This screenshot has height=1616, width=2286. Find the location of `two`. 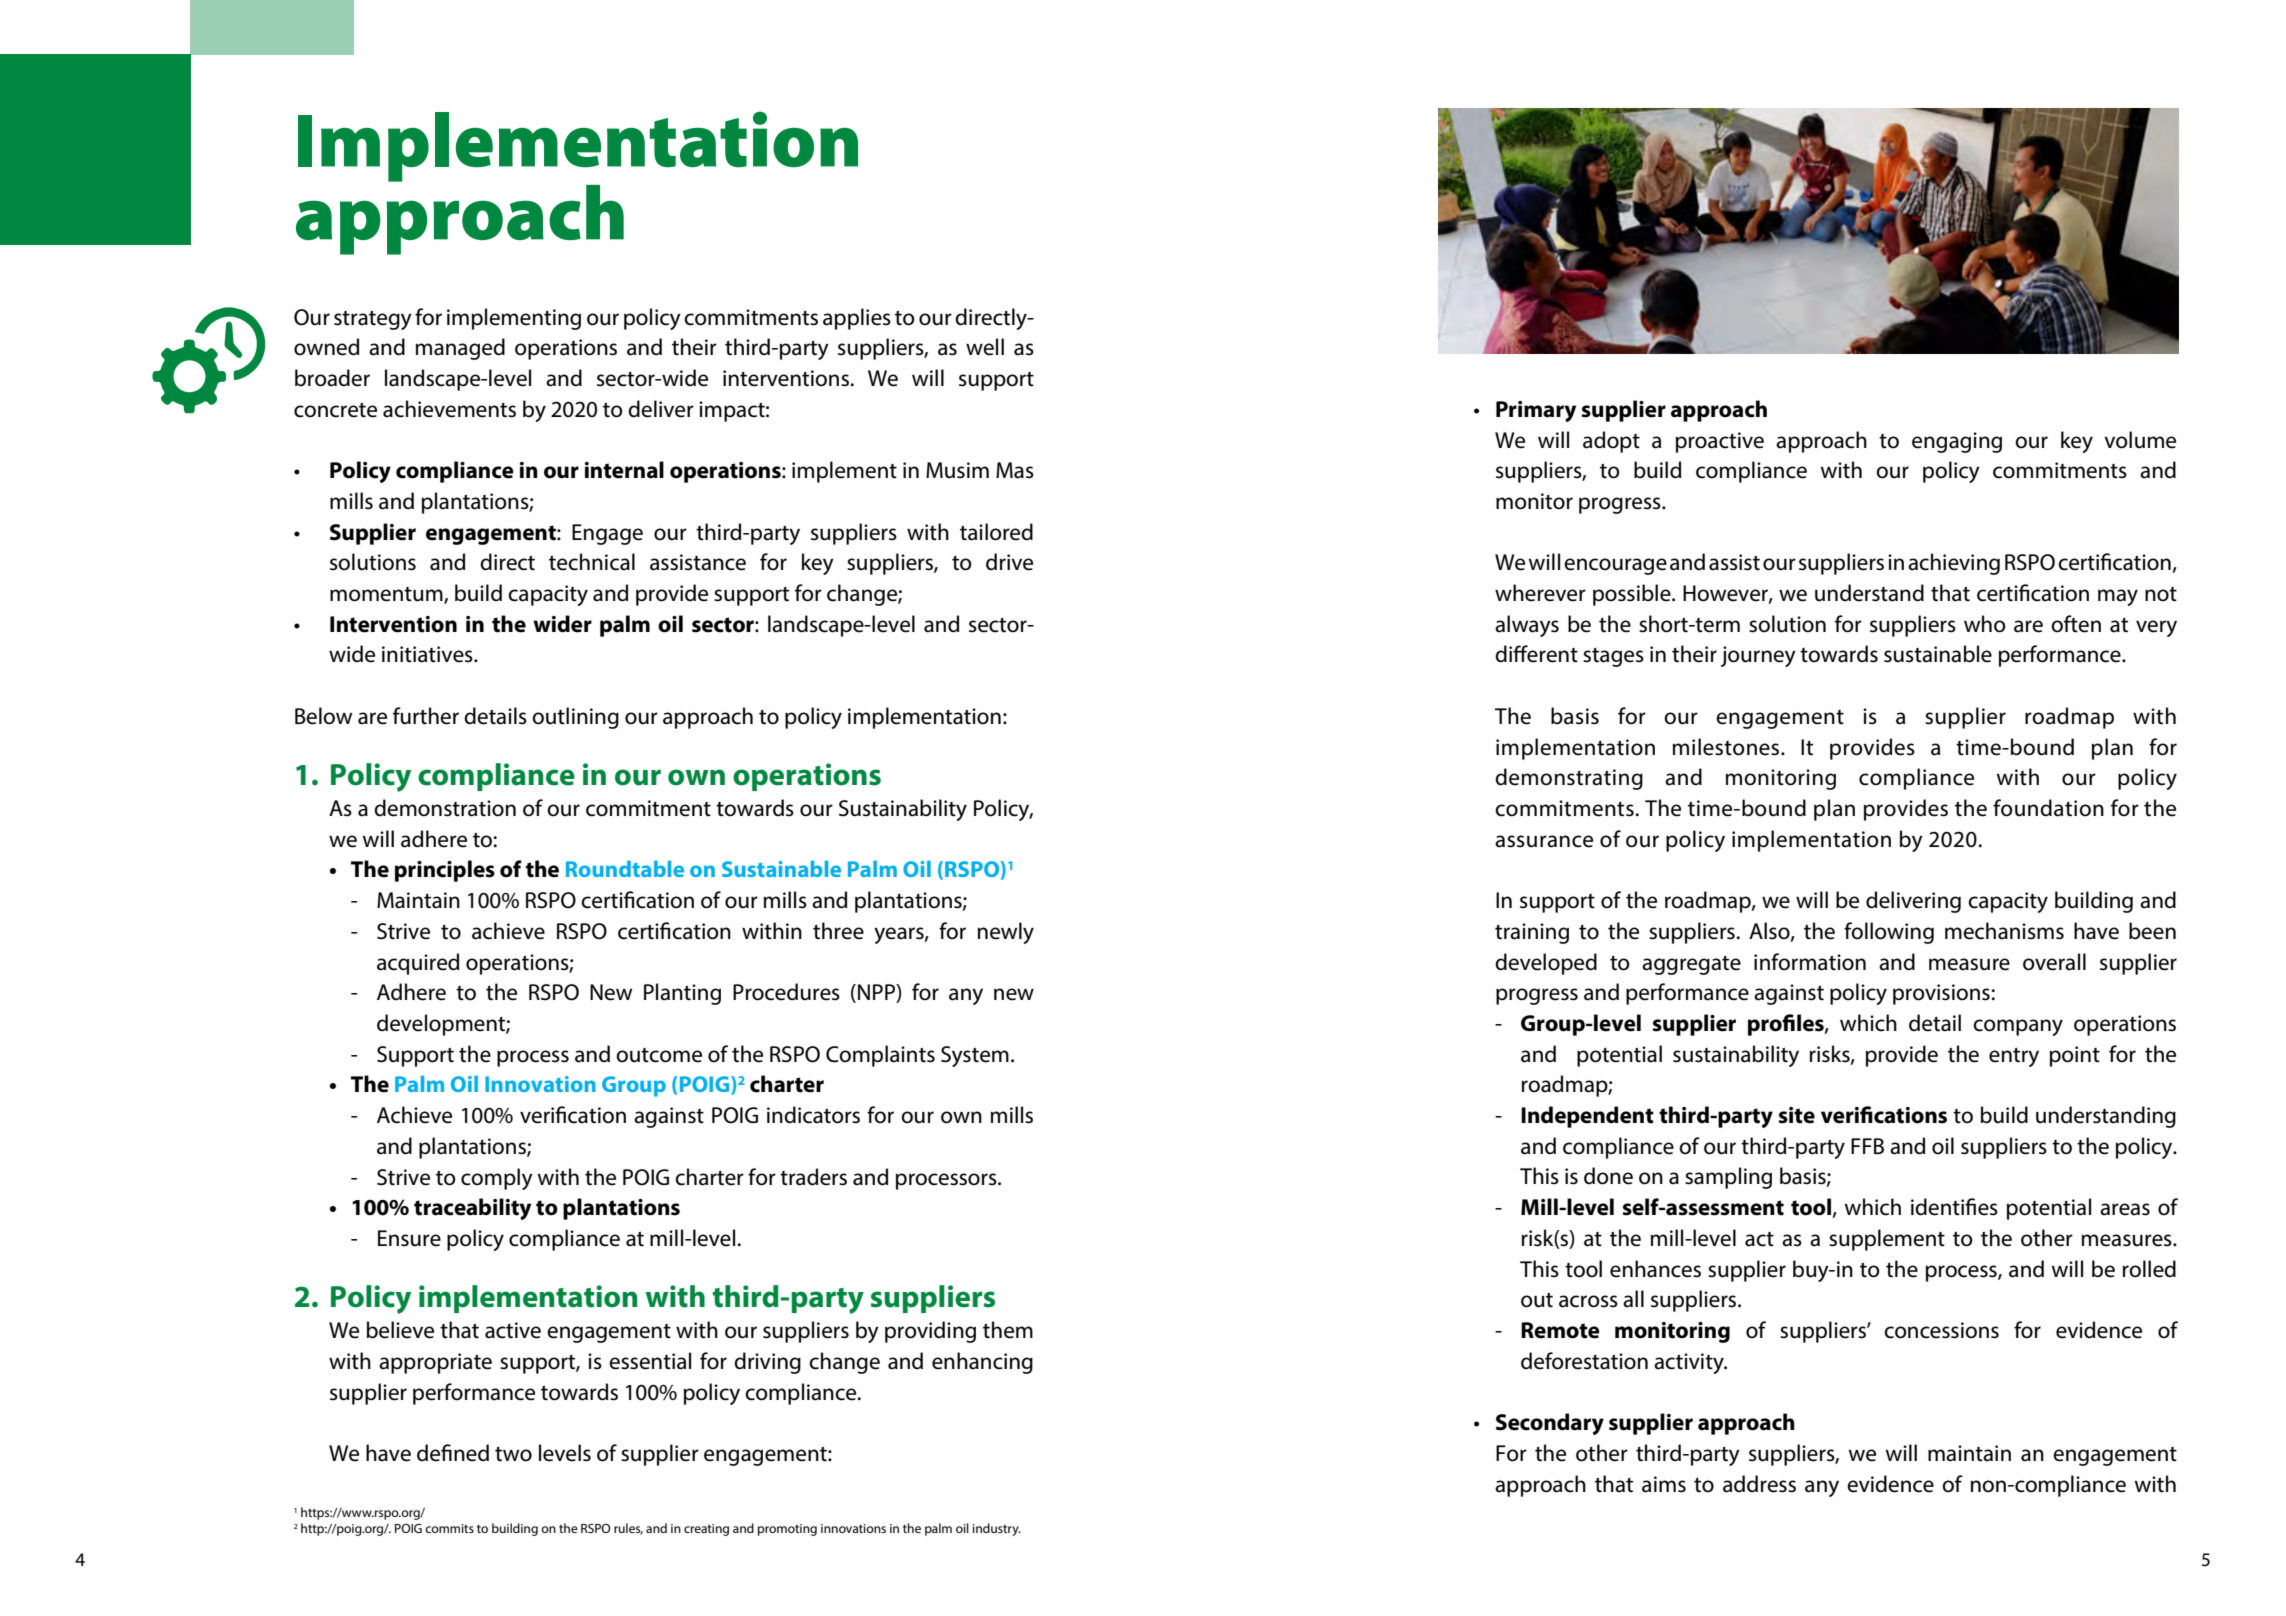

two is located at coordinates (513, 1454).
